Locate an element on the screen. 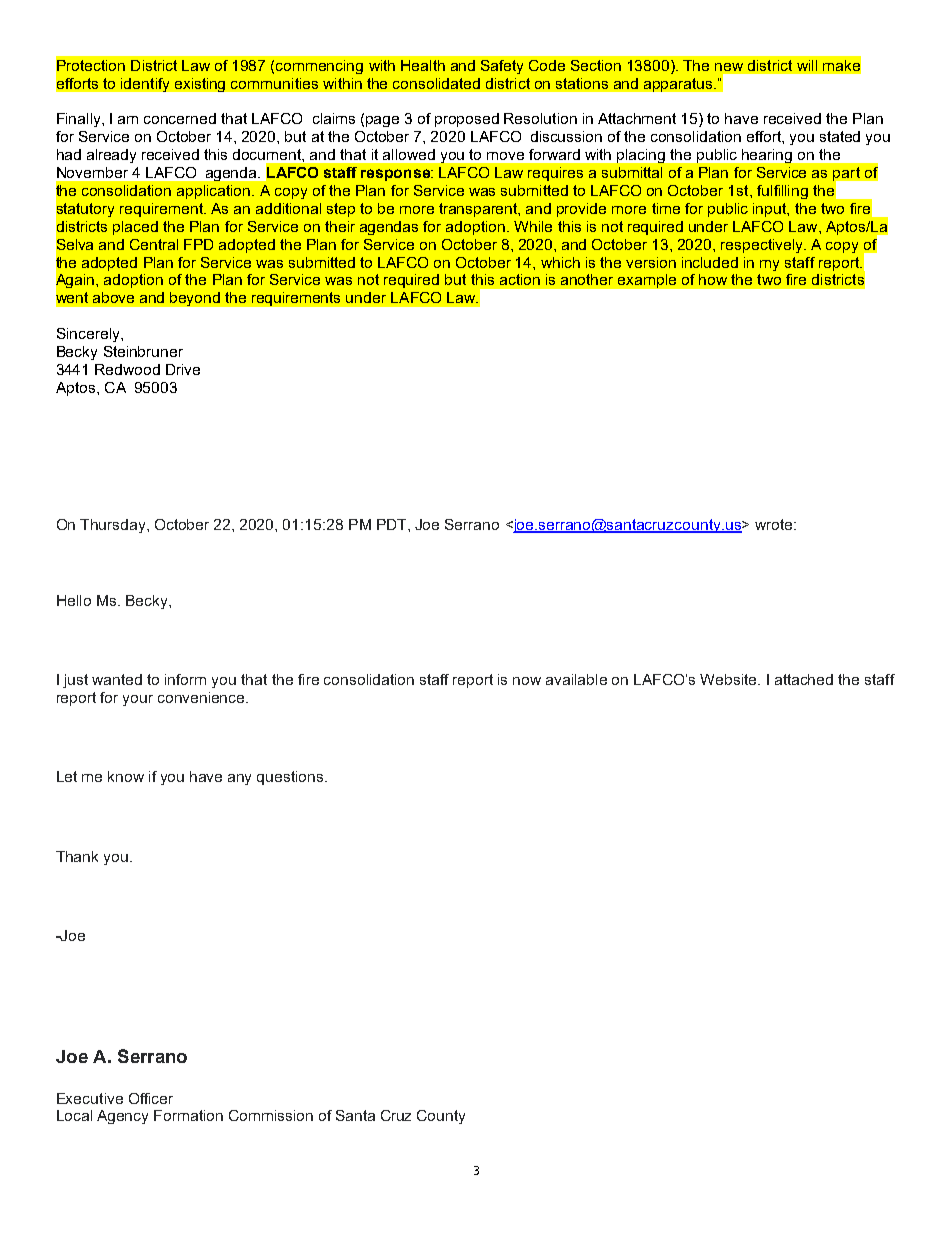  new is located at coordinates (729, 67).
